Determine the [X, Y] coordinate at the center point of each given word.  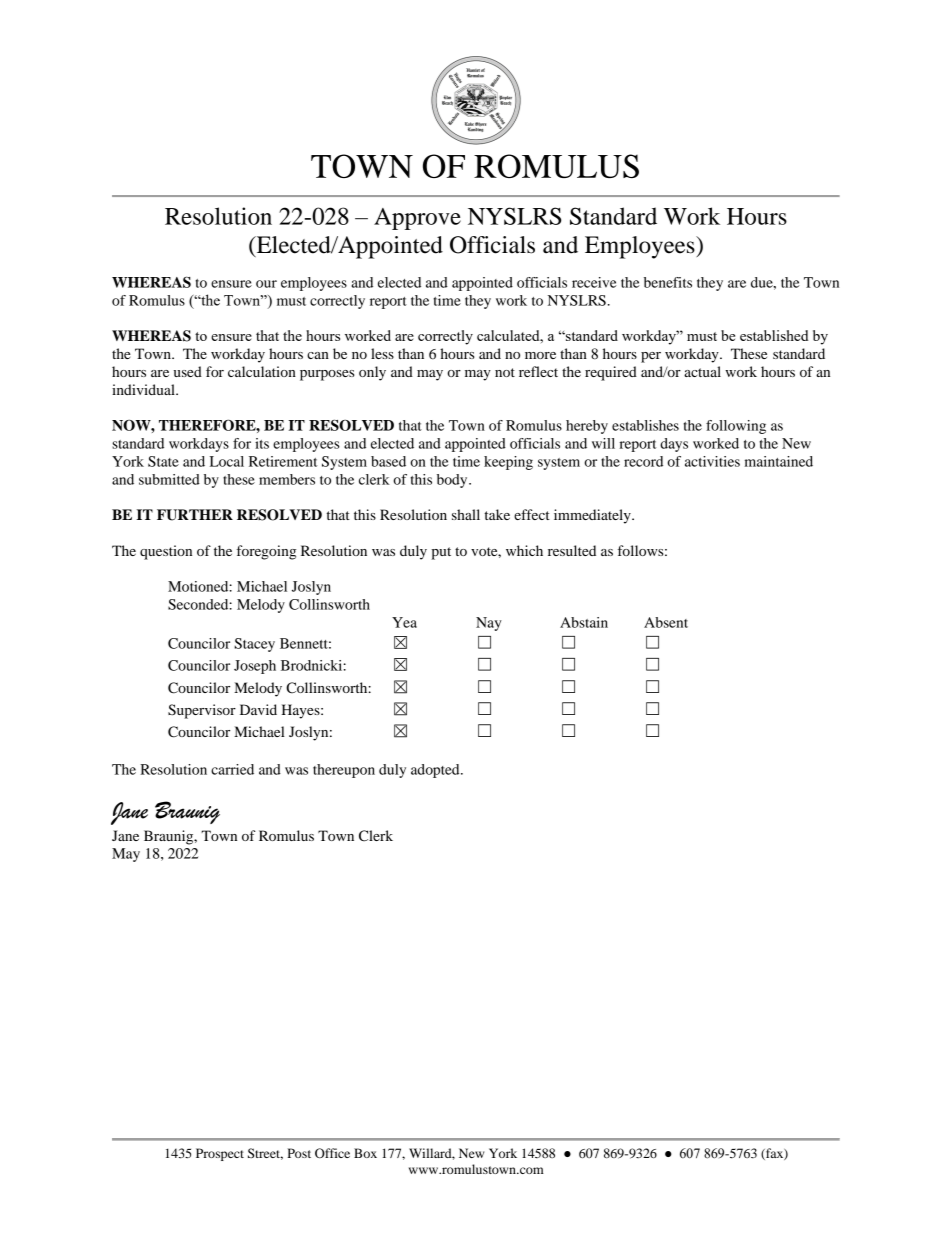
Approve [417, 219]
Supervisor [202, 711]
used [188, 371]
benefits [668, 282]
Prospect [220, 1154]
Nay [489, 624]
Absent [666, 622]
